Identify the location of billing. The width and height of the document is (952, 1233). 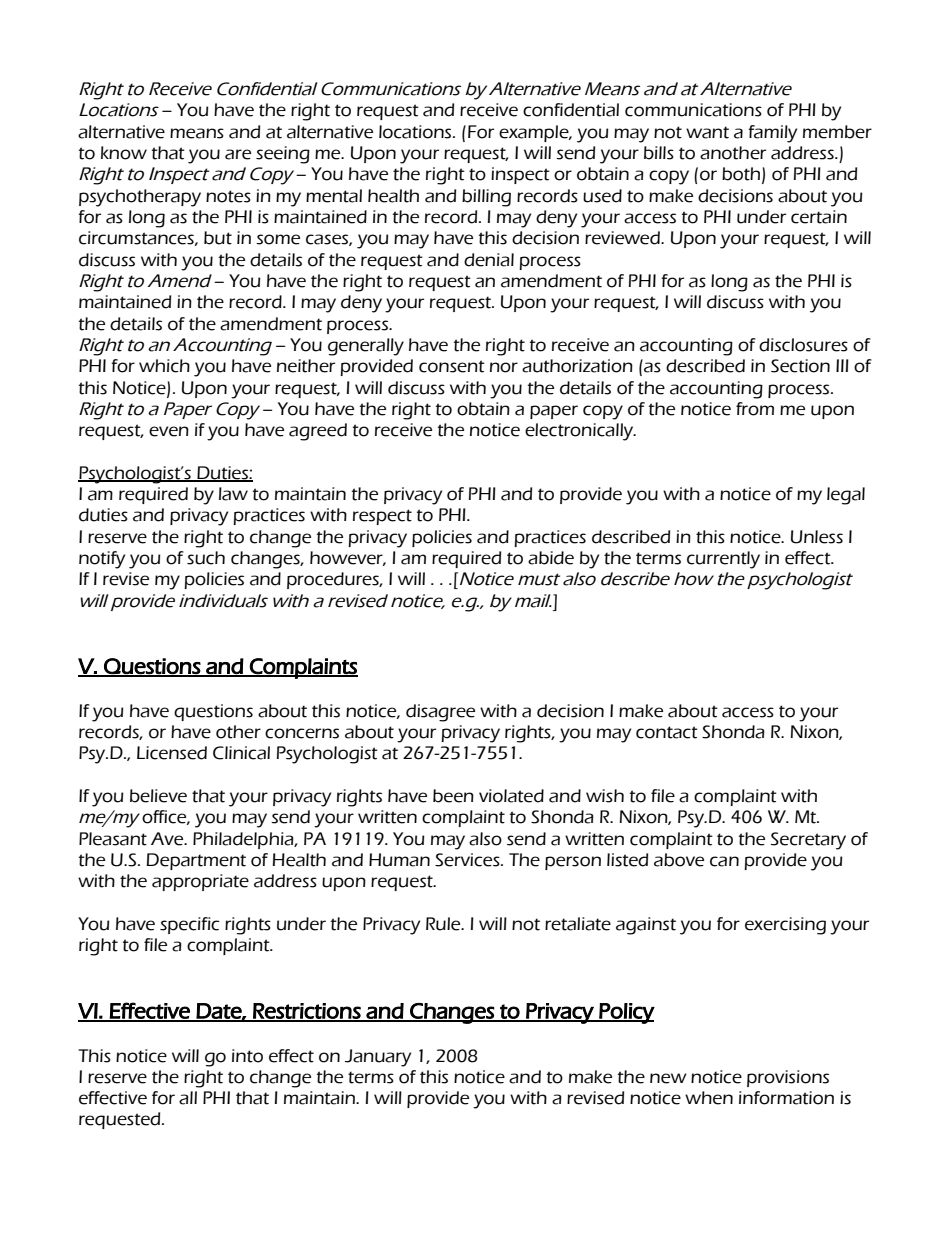
(486, 198).
